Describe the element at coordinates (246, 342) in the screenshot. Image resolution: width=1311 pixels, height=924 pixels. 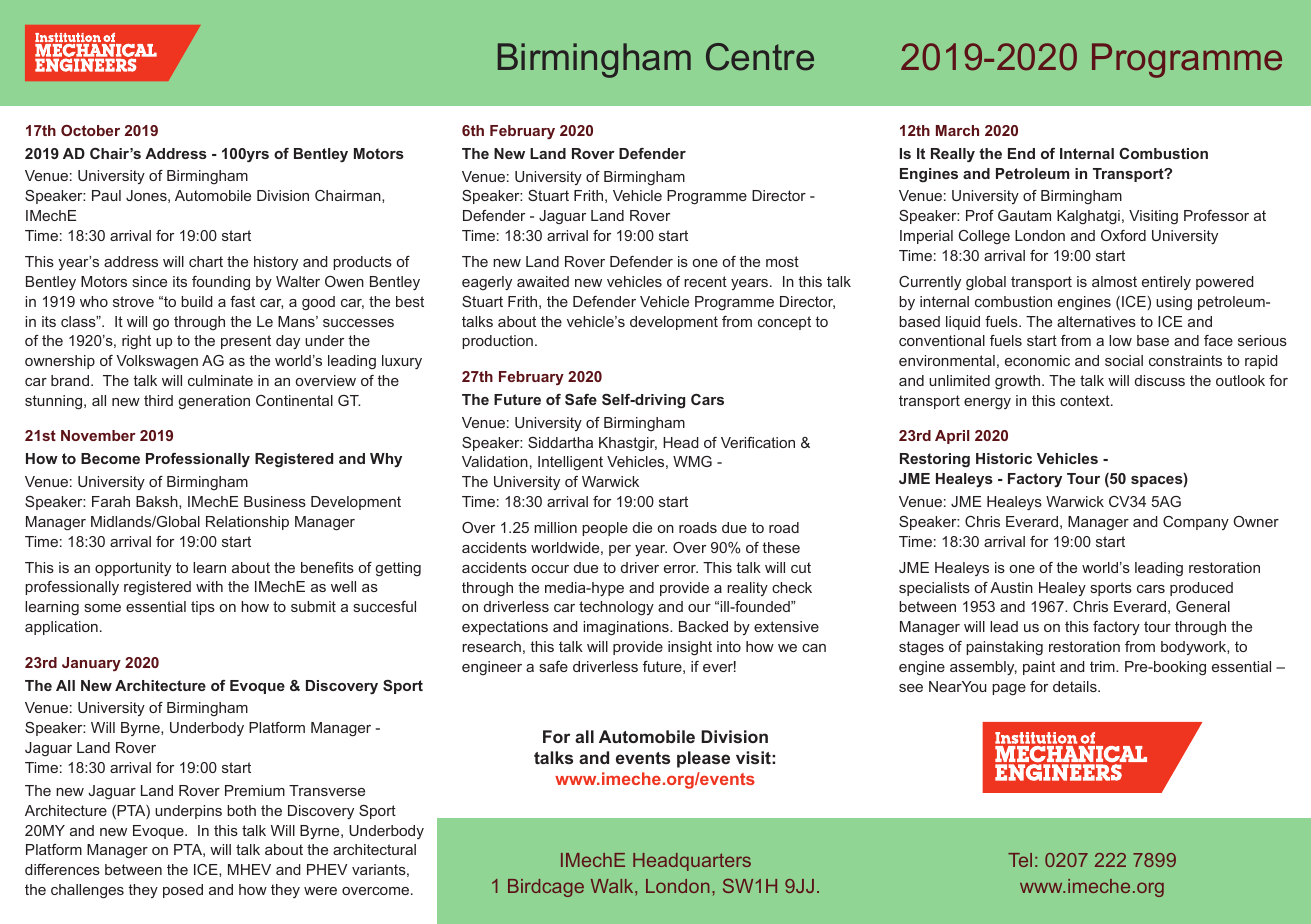
I see `present` at that location.
